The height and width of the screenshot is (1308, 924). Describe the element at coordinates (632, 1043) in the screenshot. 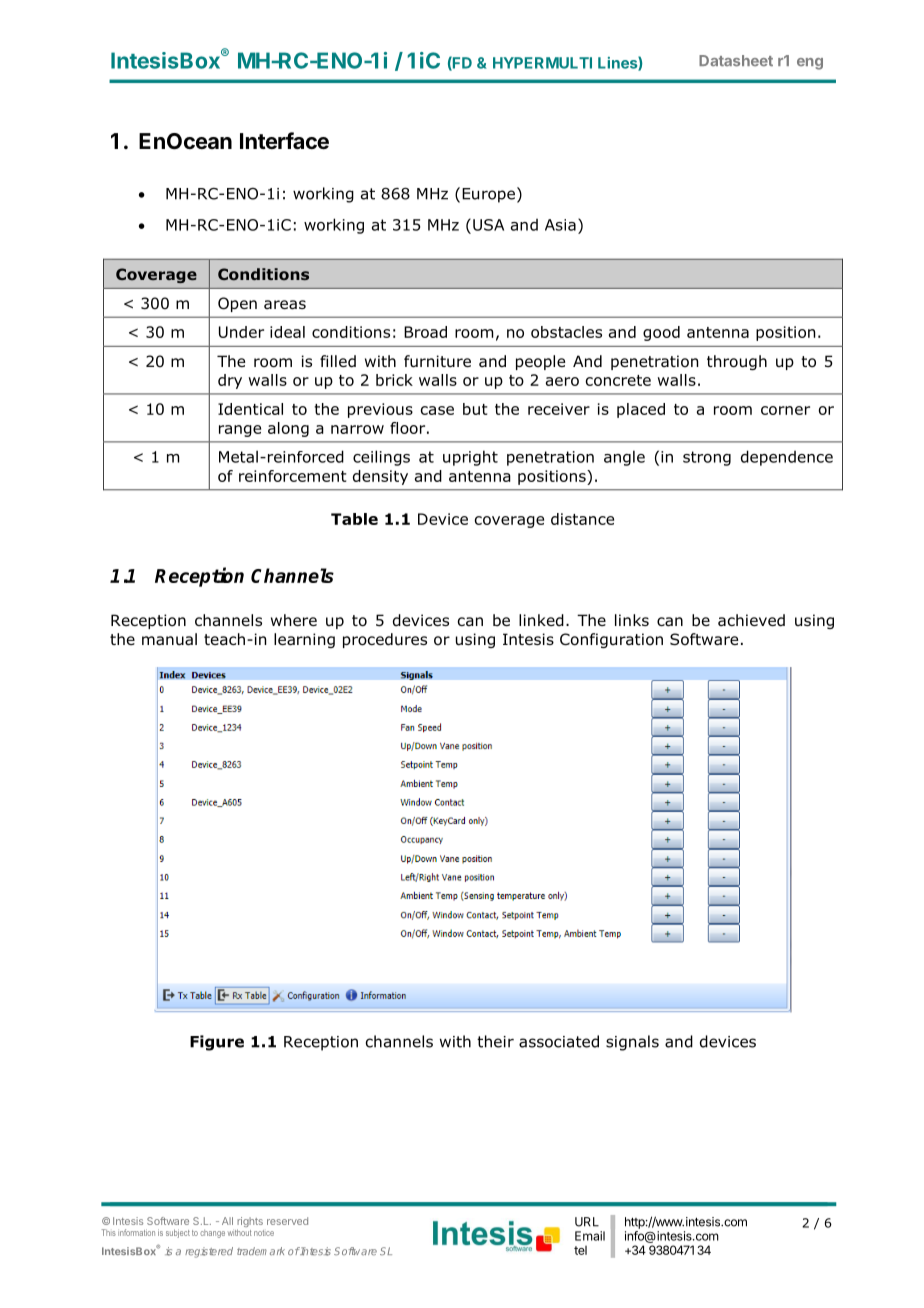

I see `signals` at that location.
